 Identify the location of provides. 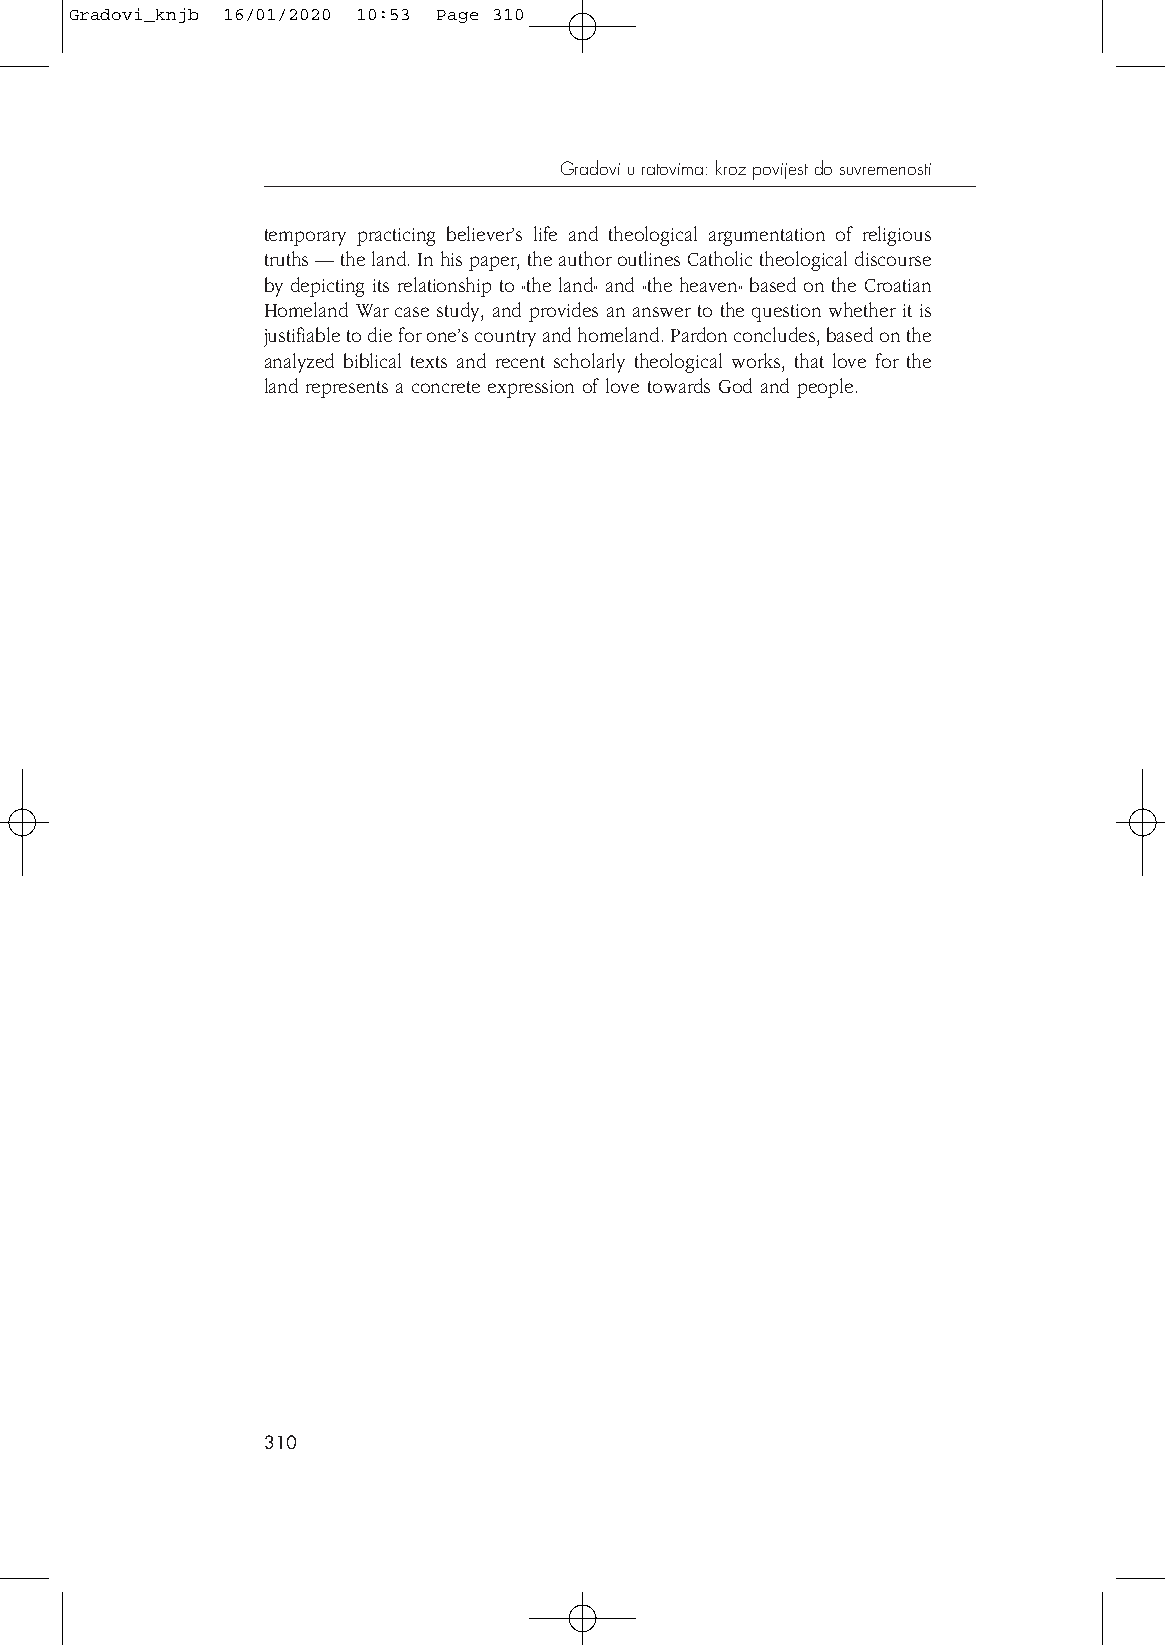
(563, 312).
